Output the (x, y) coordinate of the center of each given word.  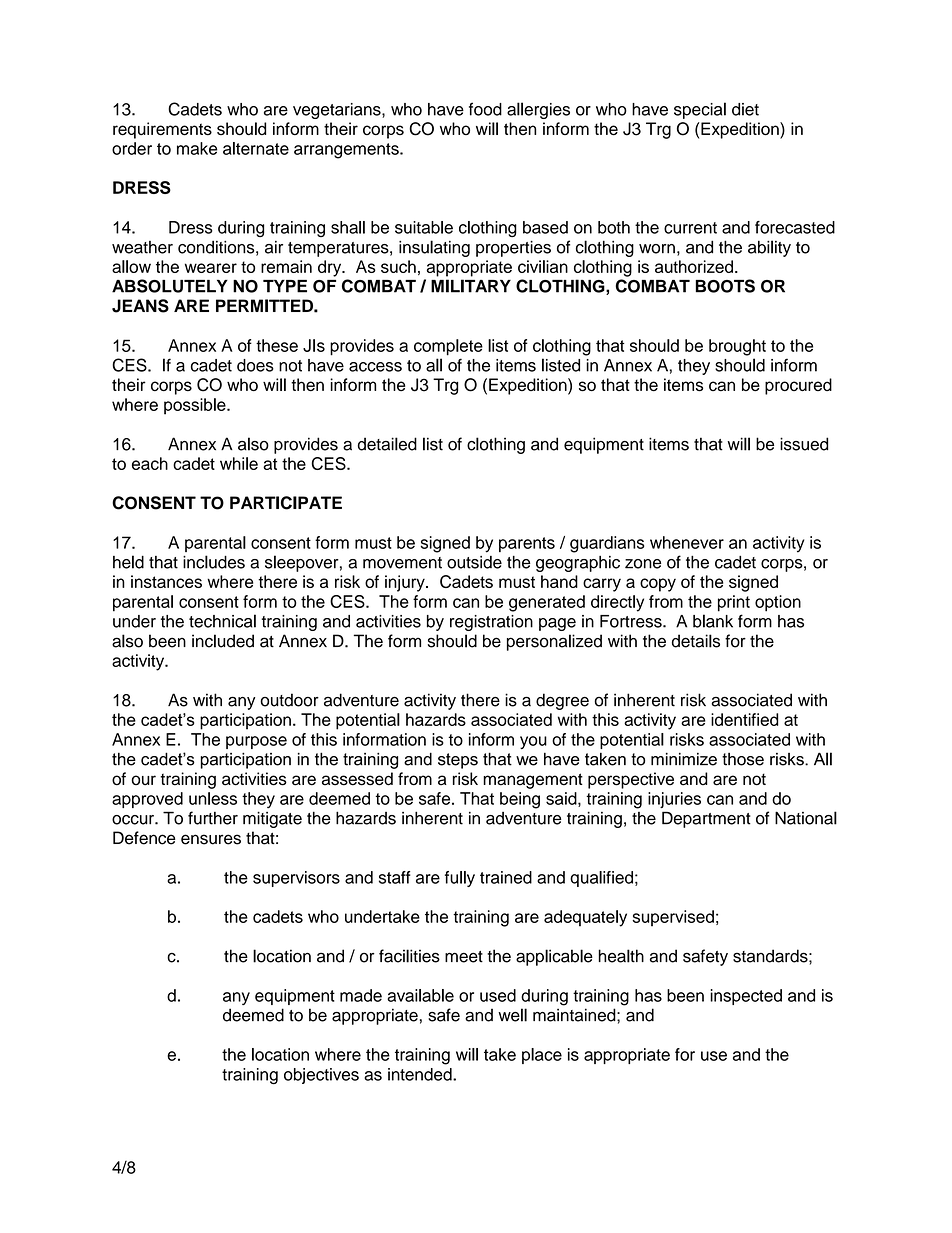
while (239, 463)
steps (458, 761)
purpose (256, 742)
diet (745, 109)
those (743, 759)
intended (421, 1074)
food (485, 109)
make (197, 148)
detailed (387, 444)
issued (804, 444)
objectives (321, 1076)
